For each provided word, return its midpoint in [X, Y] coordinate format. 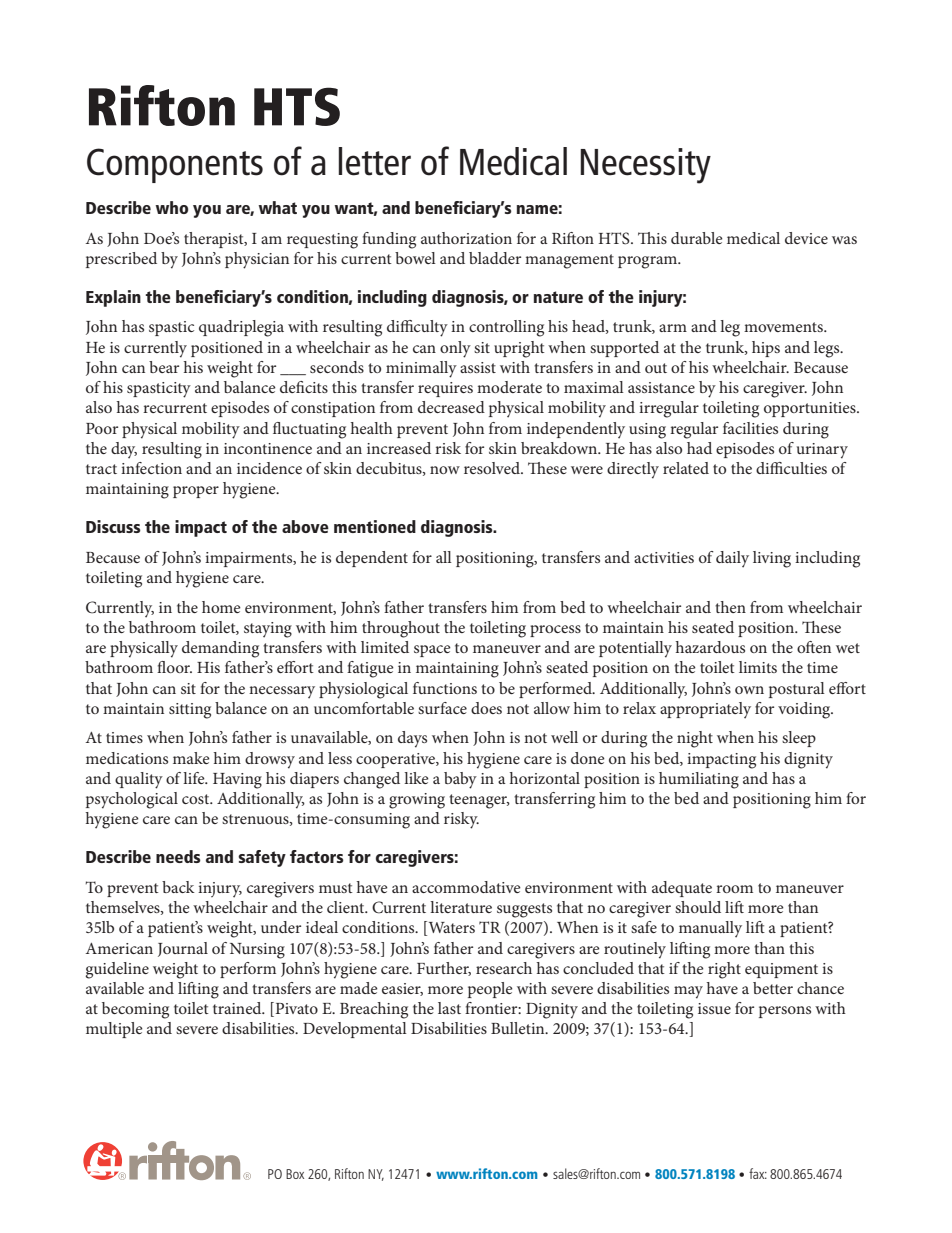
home [221, 607]
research [504, 968]
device [806, 238]
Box [295, 1174]
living [772, 559]
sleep [799, 739]
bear [164, 367]
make [191, 758]
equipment [781, 970]
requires [445, 389]
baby [460, 780]
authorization [466, 238]
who [171, 207]
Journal [183, 949]
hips [766, 349]
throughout [401, 629]
